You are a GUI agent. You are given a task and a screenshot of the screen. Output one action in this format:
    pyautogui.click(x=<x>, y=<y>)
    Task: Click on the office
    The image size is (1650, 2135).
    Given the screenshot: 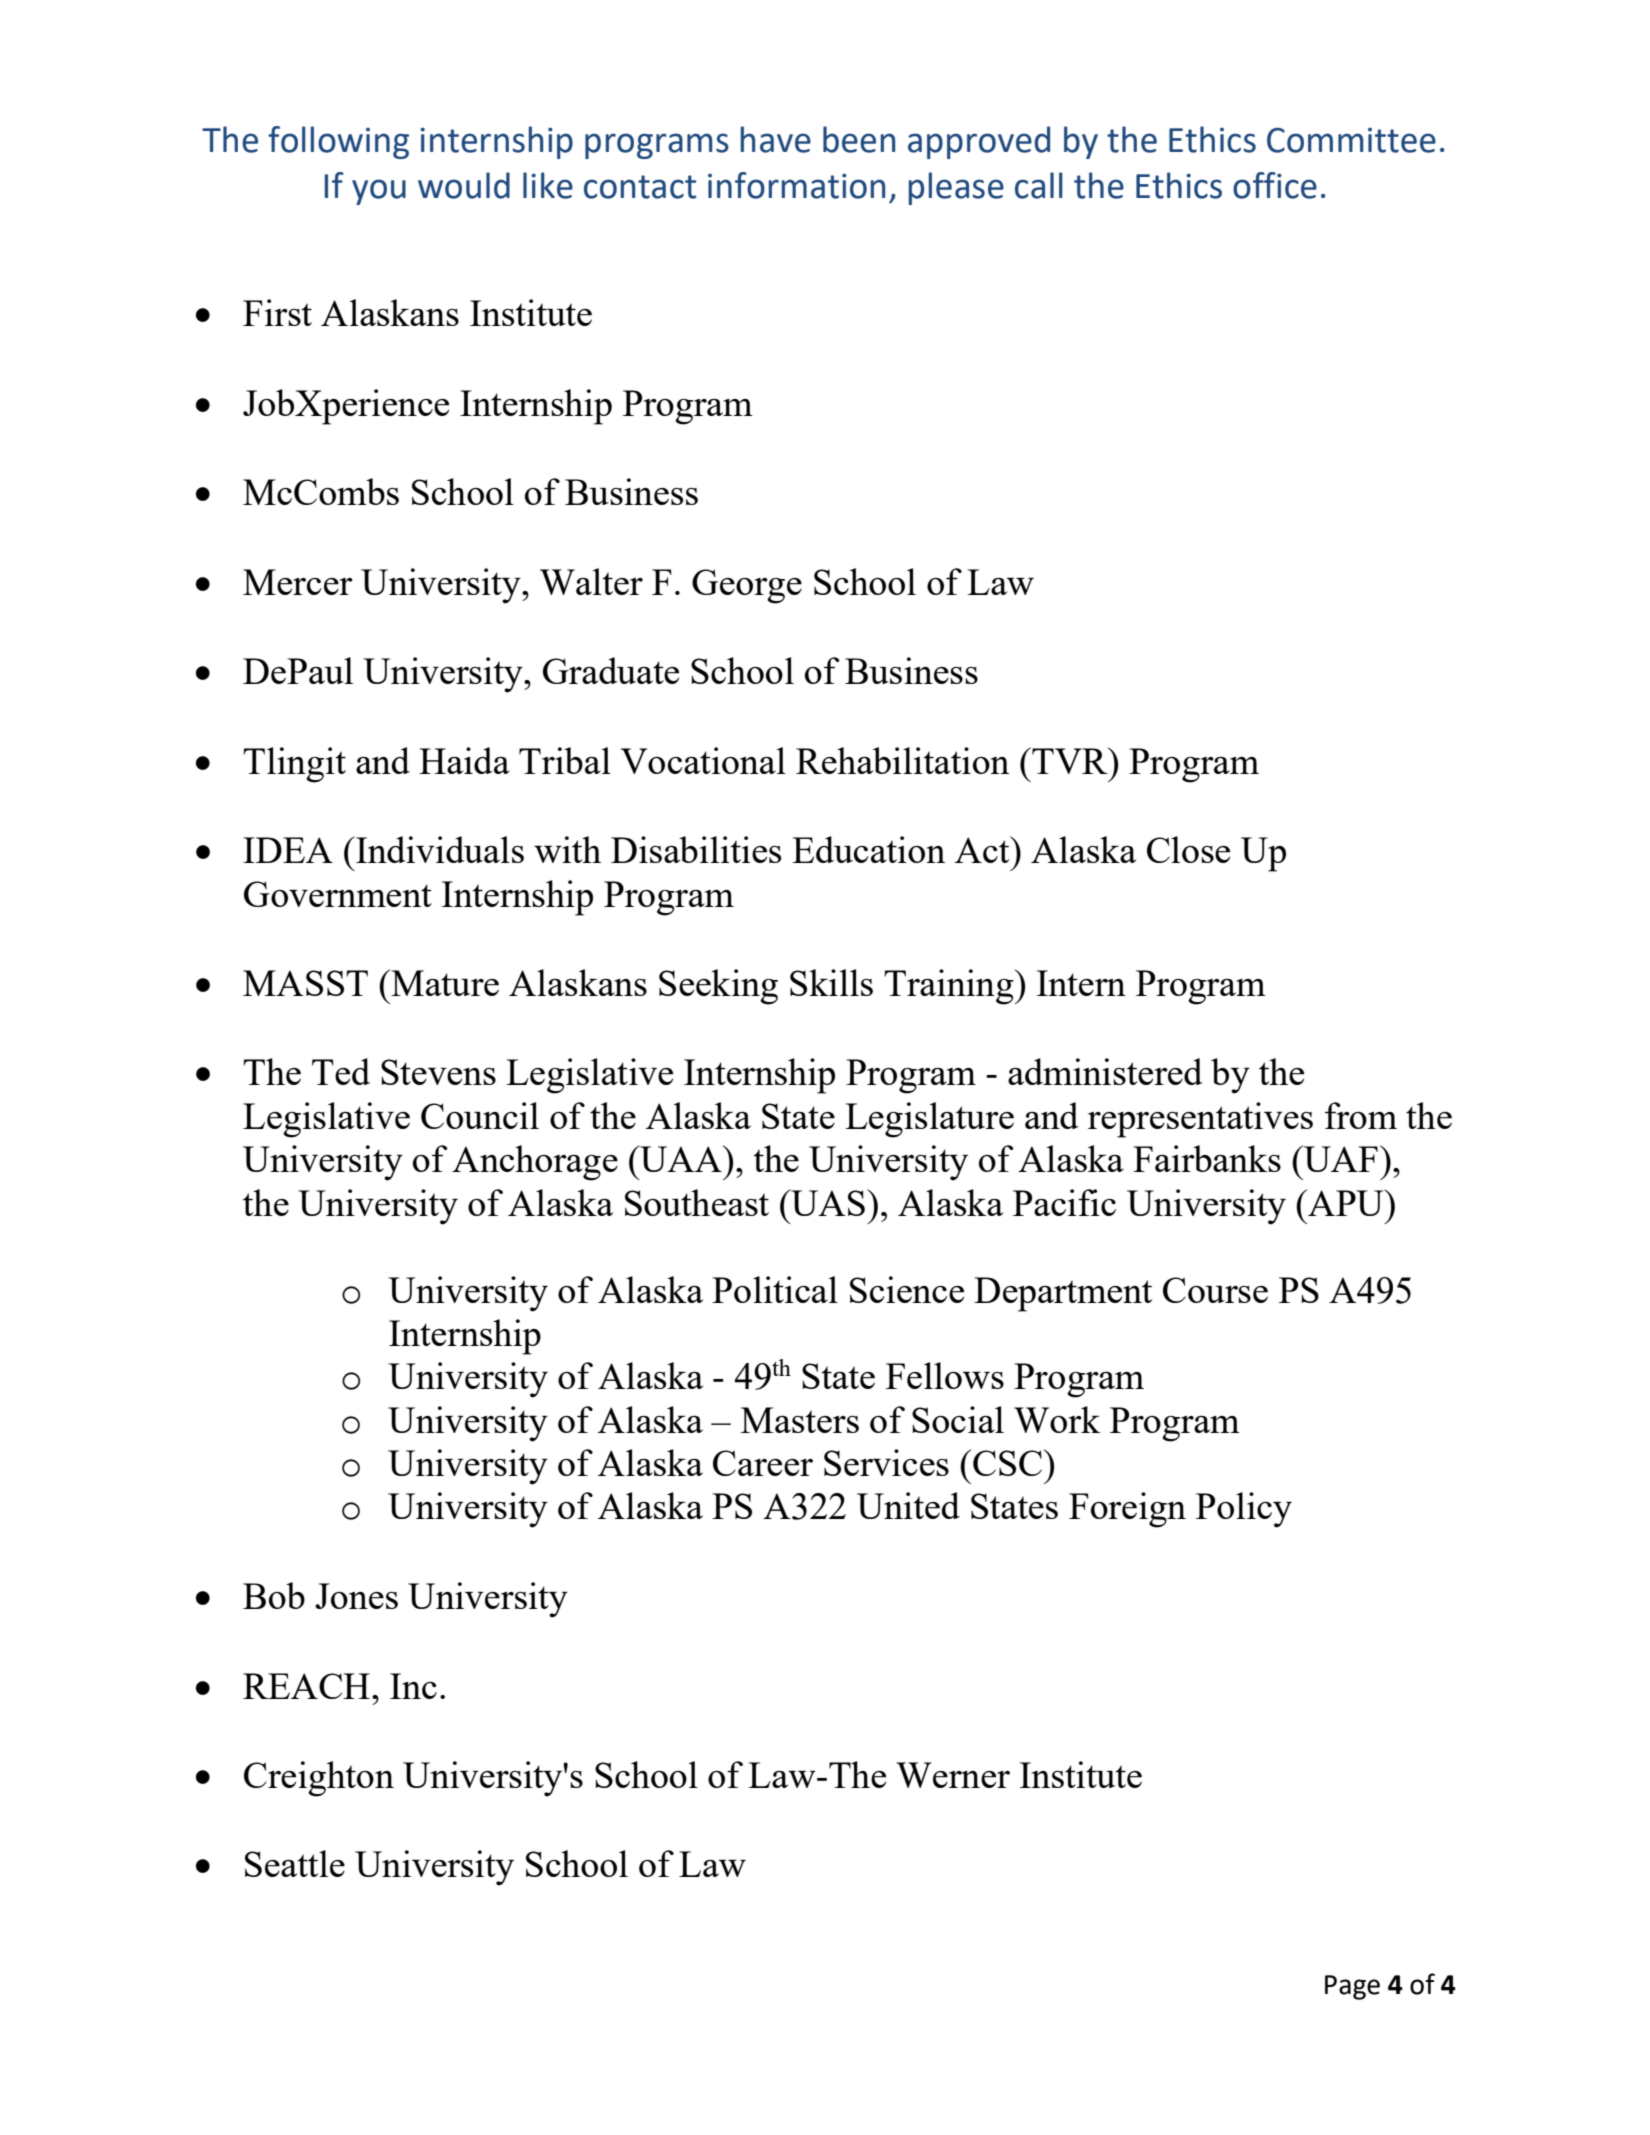 What is the action you would take?
    pyautogui.click(x=1275, y=185)
